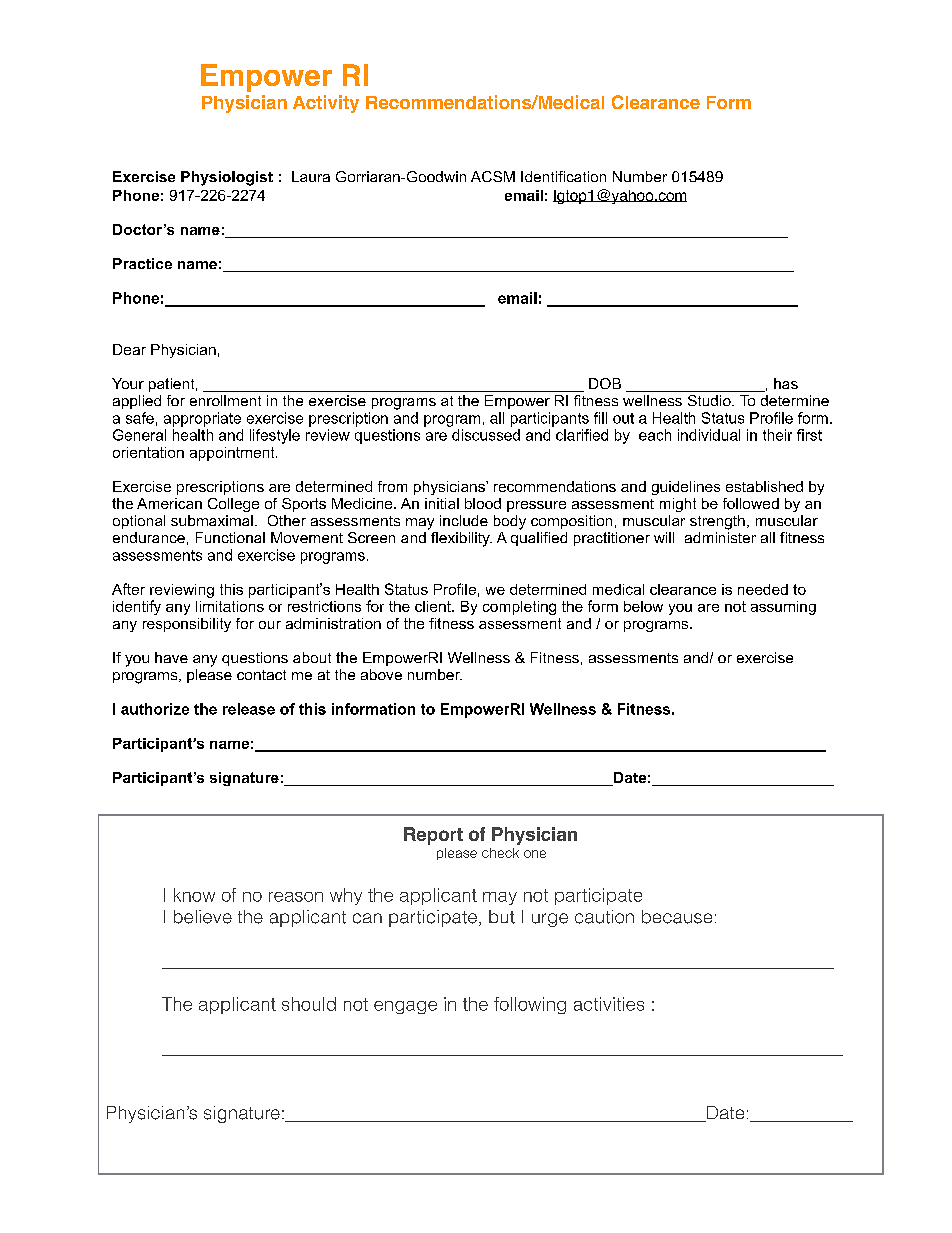  What do you see at coordinates (563, 176) in the image?
I see `Identification` at bounding box center [563, 176].
